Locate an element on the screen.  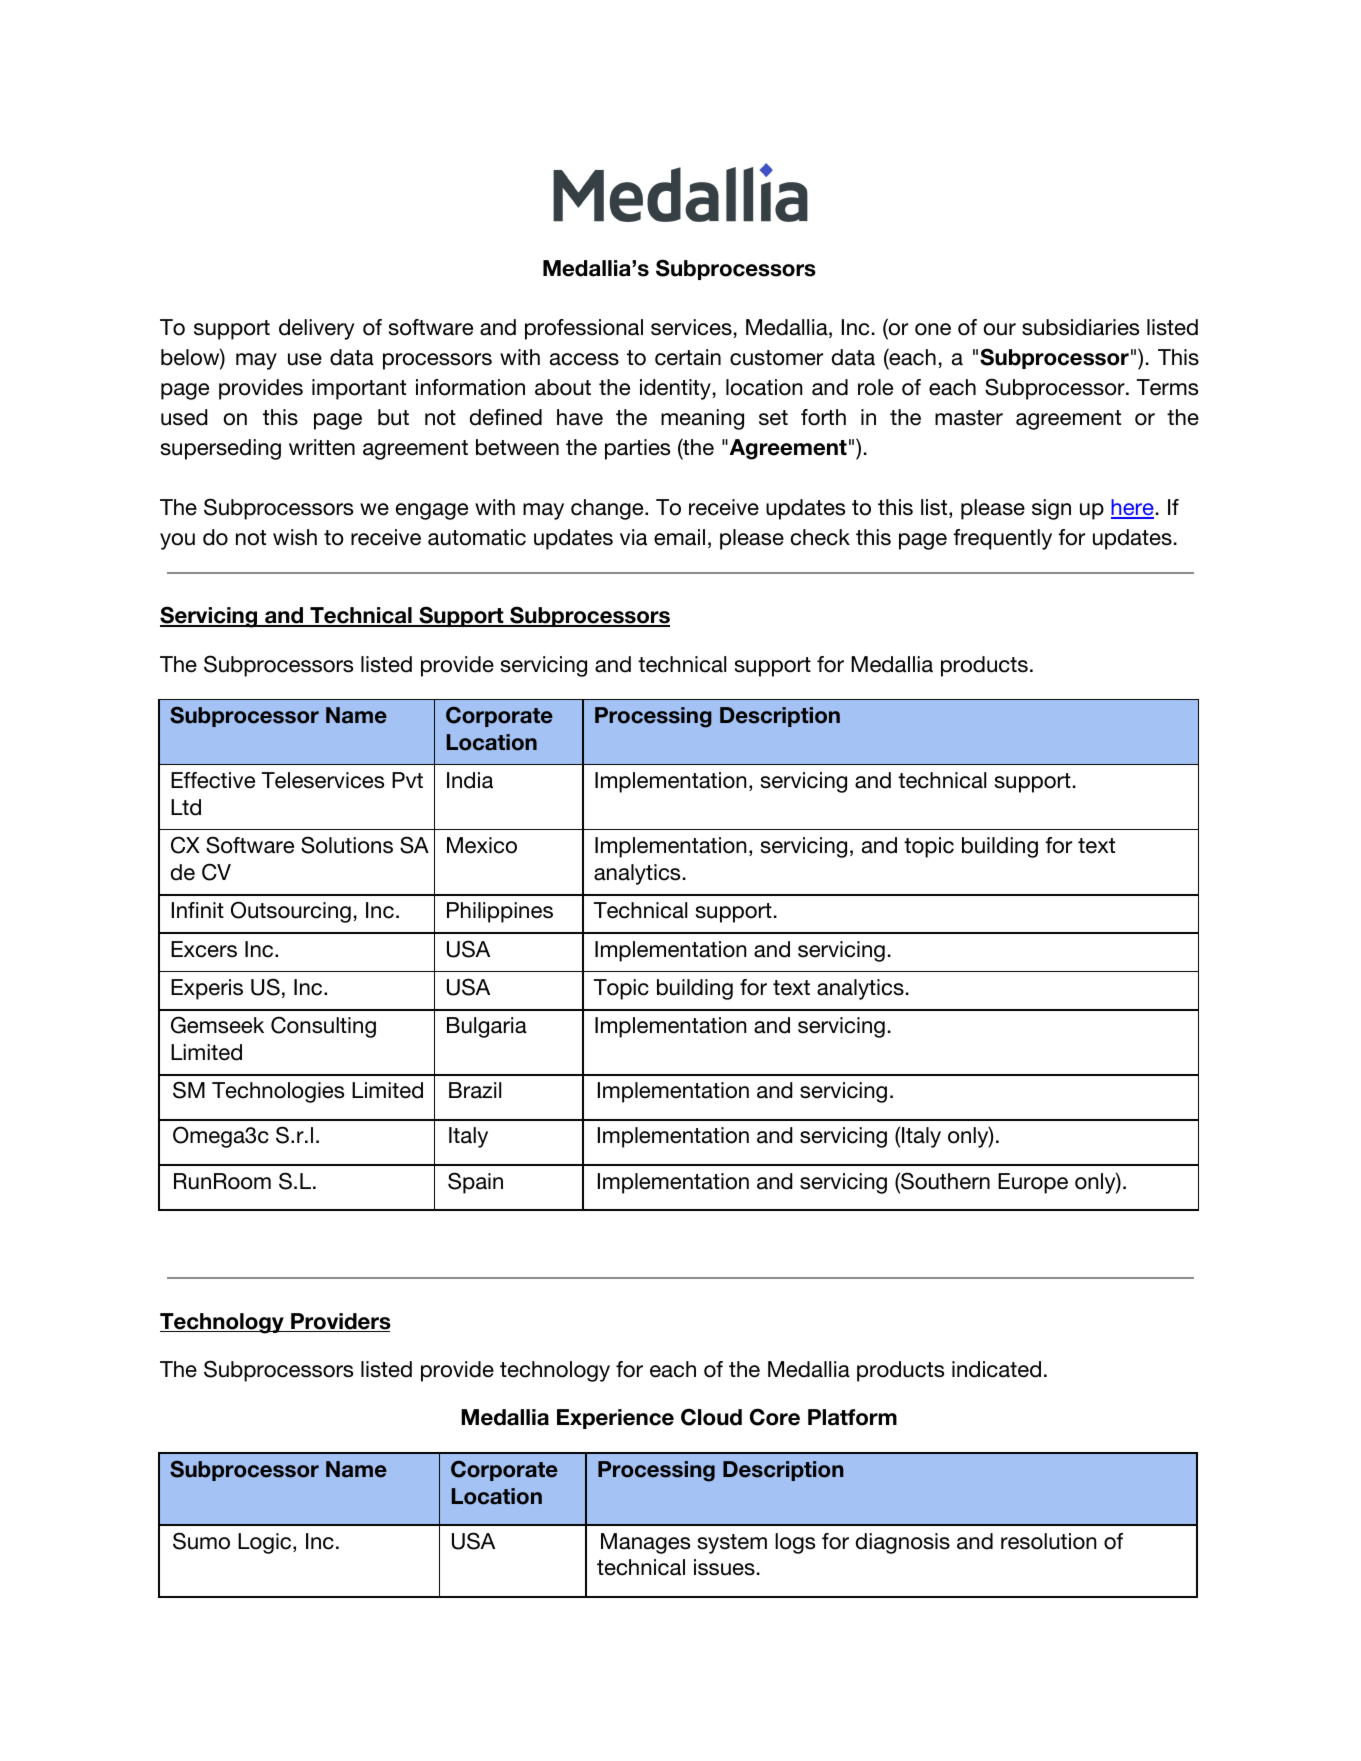
delivery is located at coordinates (316, 329).
